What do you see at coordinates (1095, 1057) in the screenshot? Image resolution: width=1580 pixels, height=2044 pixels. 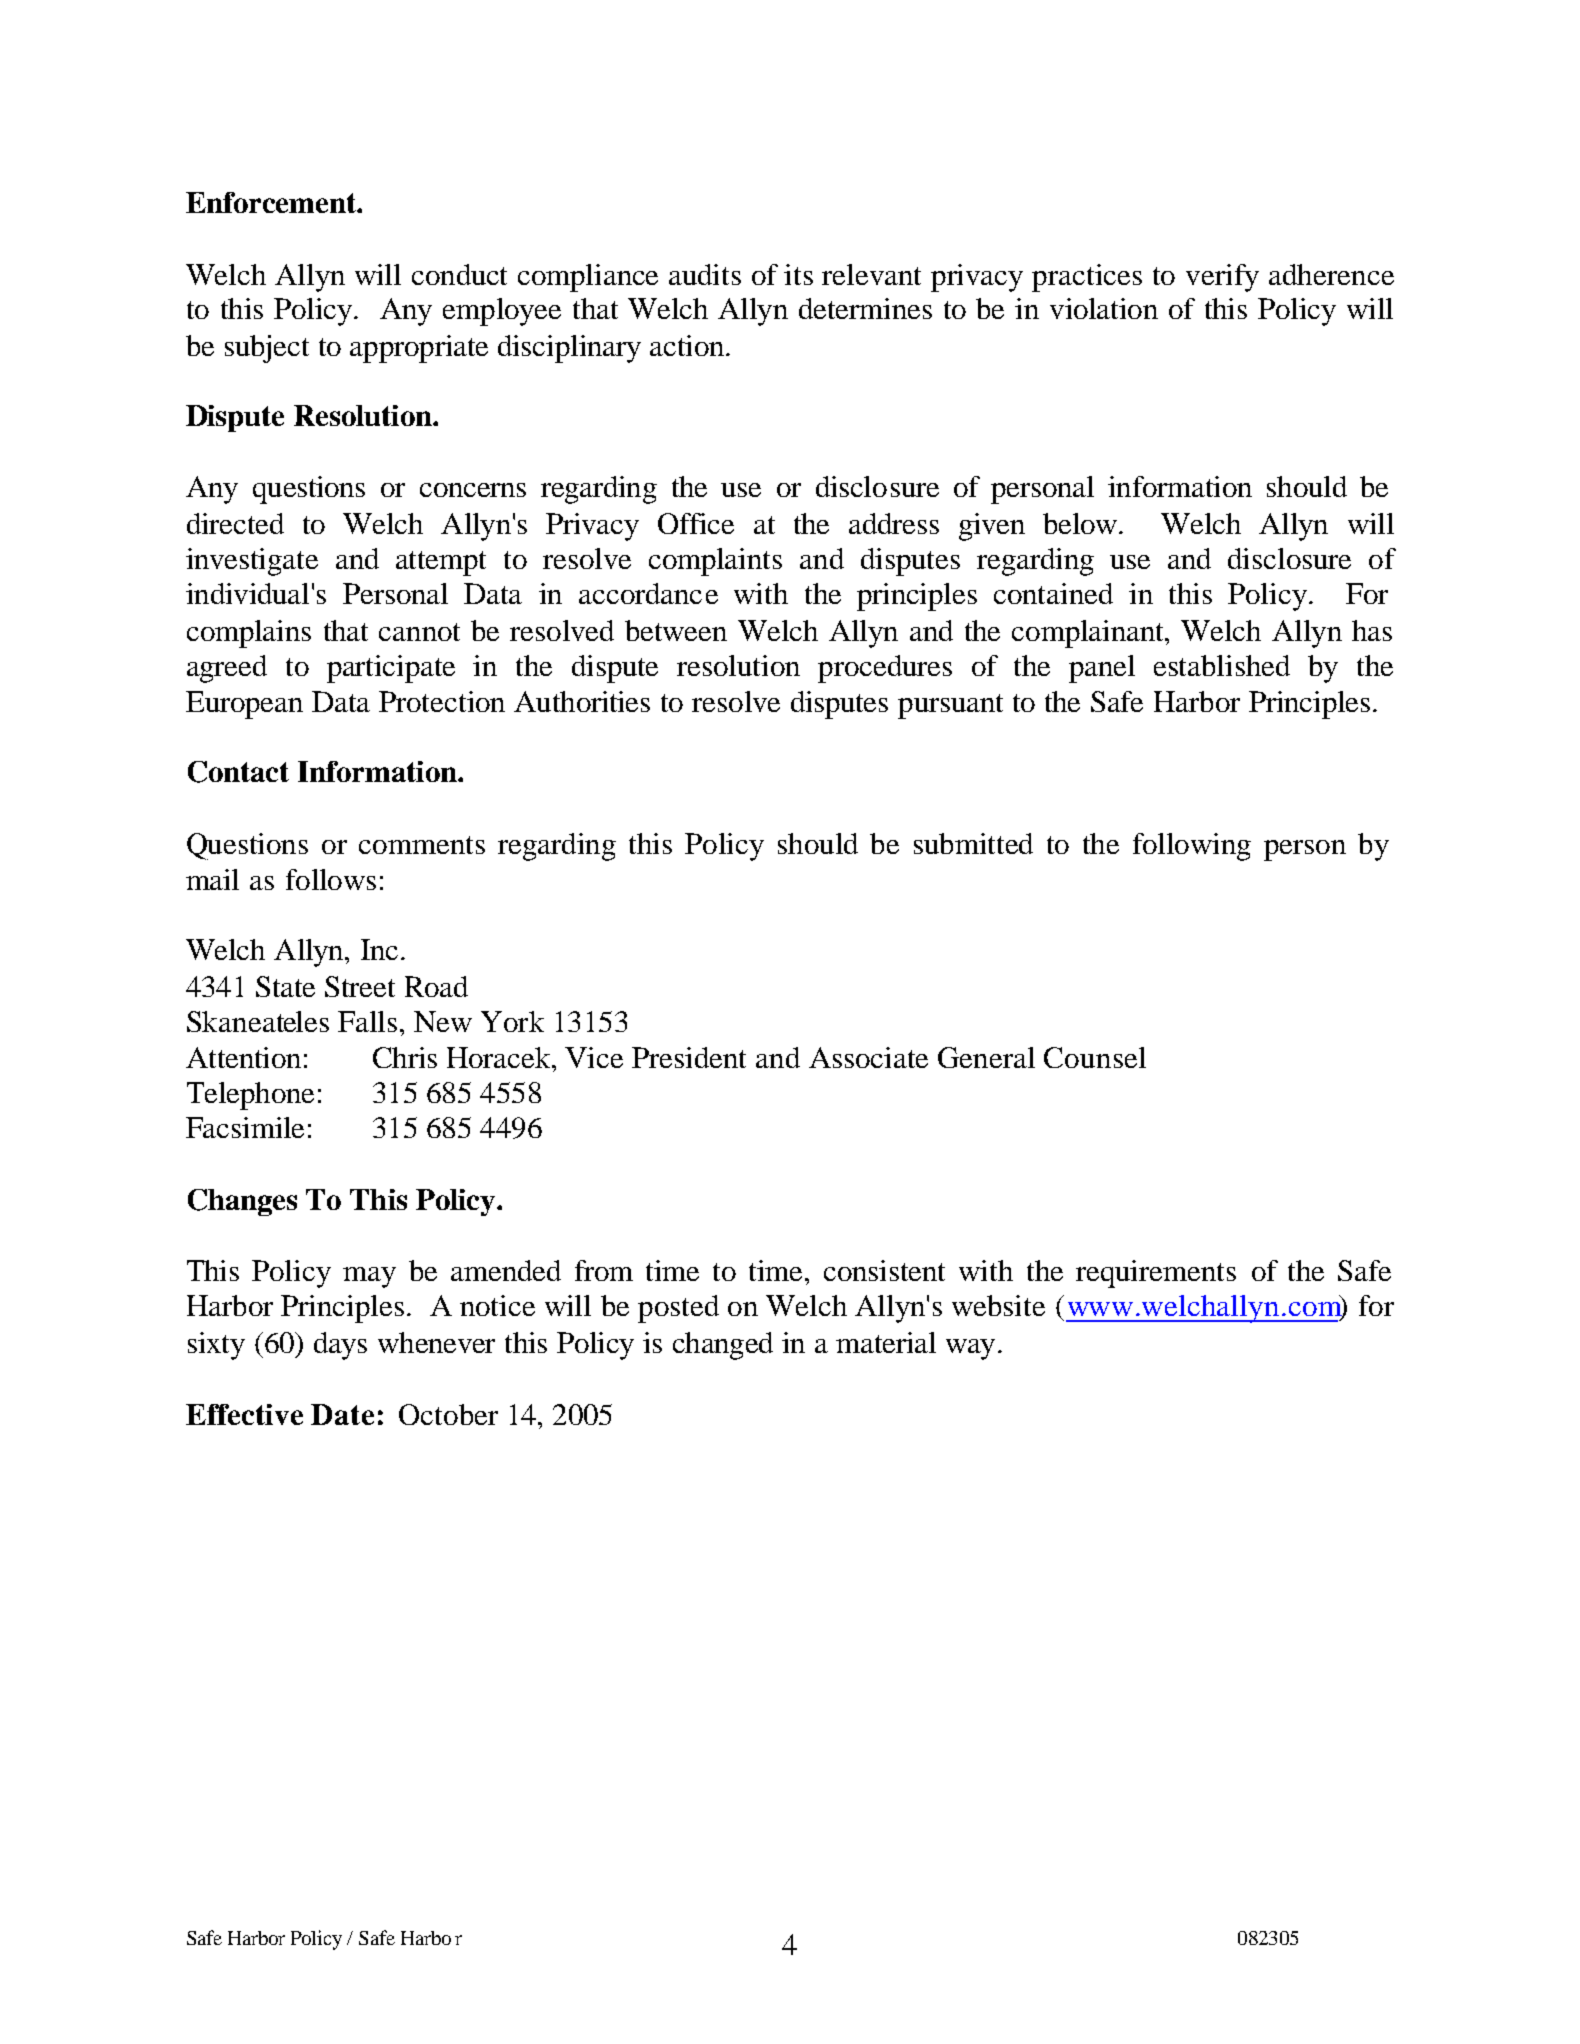 I see `Counsel` at bounding box center [1095, 1057].
